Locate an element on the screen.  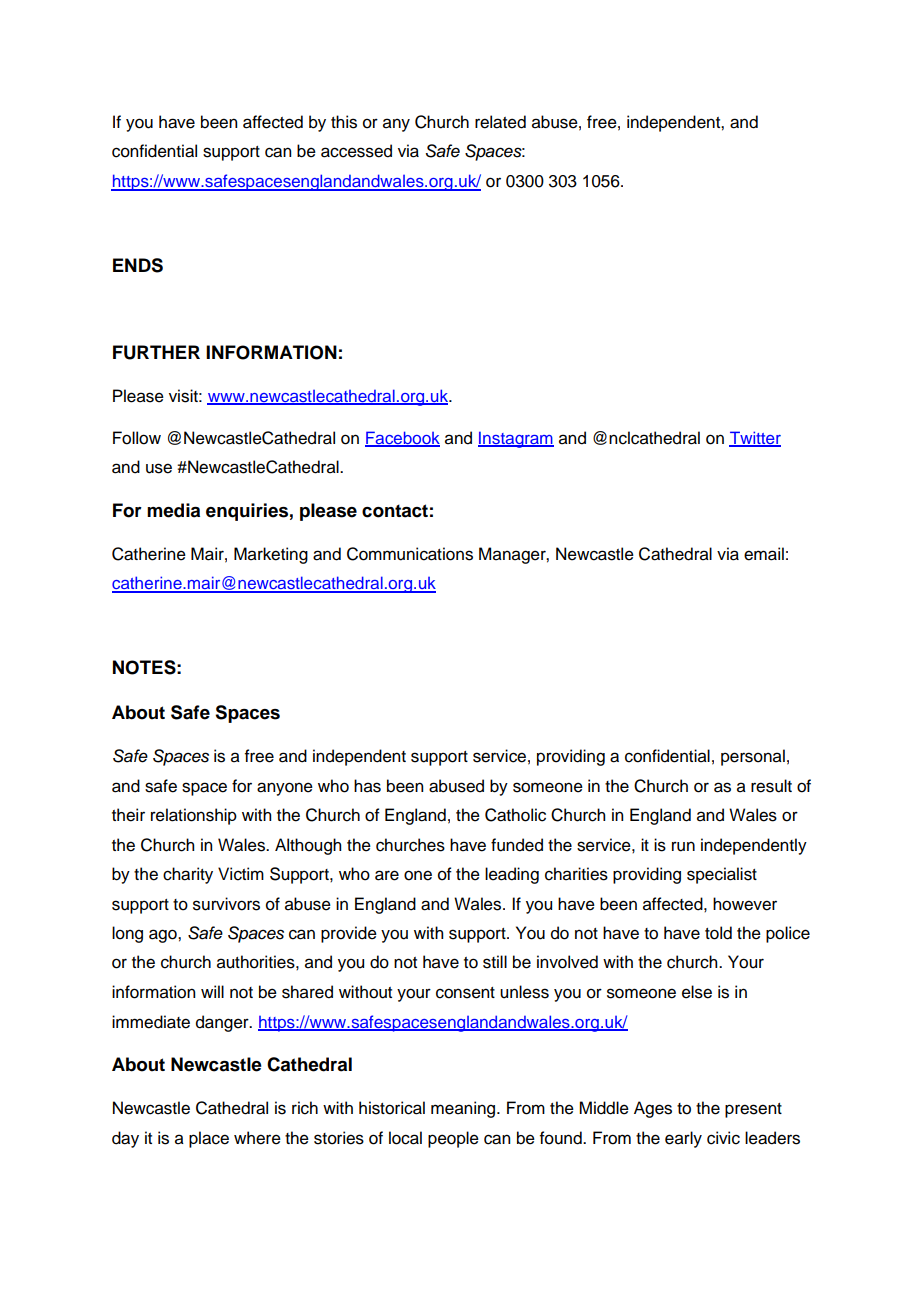
Marketing is located at coordinates (271, 555).
